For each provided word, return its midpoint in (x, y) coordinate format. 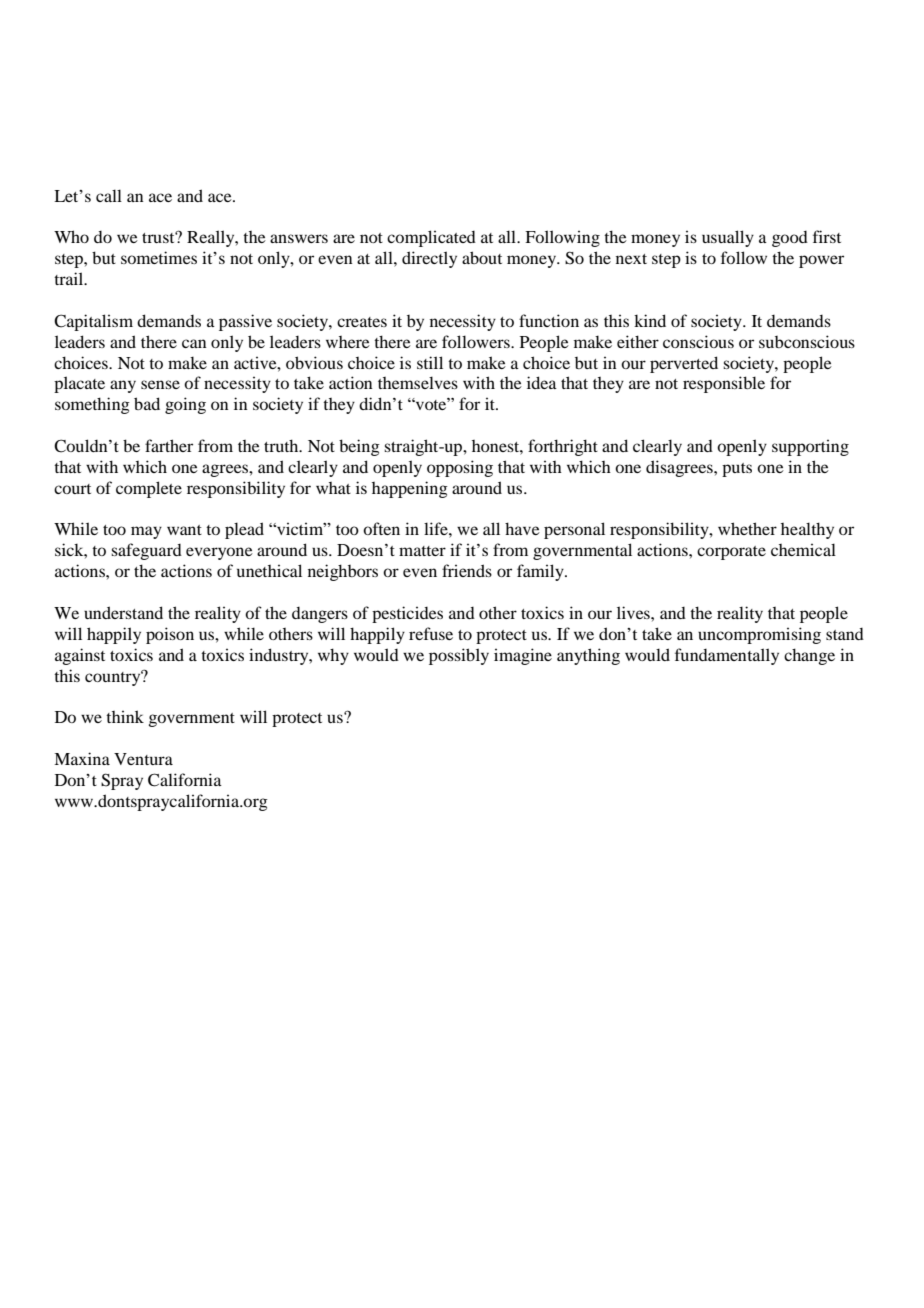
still (430, 362)
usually (728, 238)
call (109, 195)
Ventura (143, 759)
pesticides (407, 614)
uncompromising (759, 635)
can (194, 343)
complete (149, 489)
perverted (684, 364)
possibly (459, 656)
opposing (460, 468)
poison (170, 635)
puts (737, 470)
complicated (431, 238)
